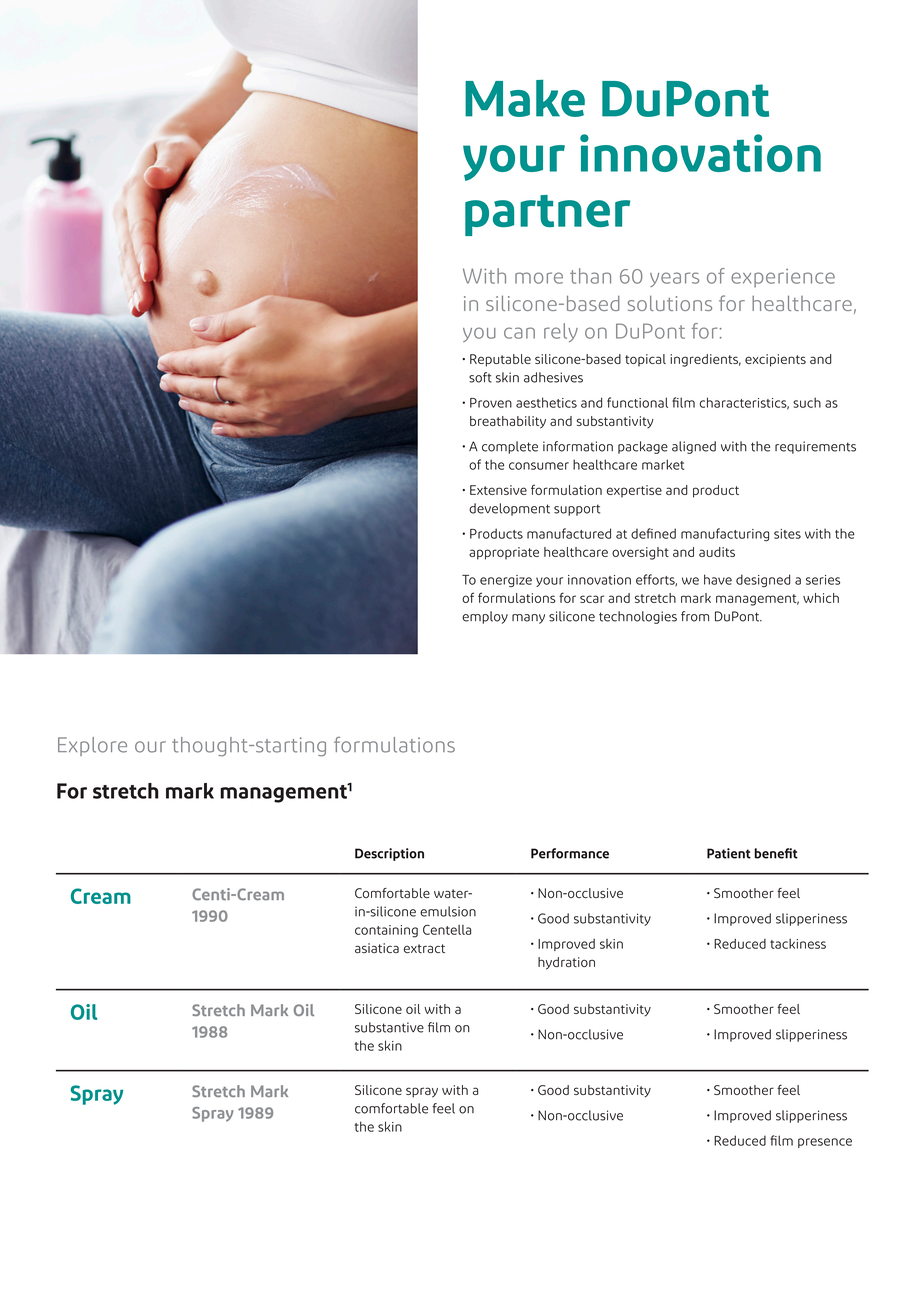 The height and width of the page is (1308, 924). I want to click on experience, so click(783, 278).
